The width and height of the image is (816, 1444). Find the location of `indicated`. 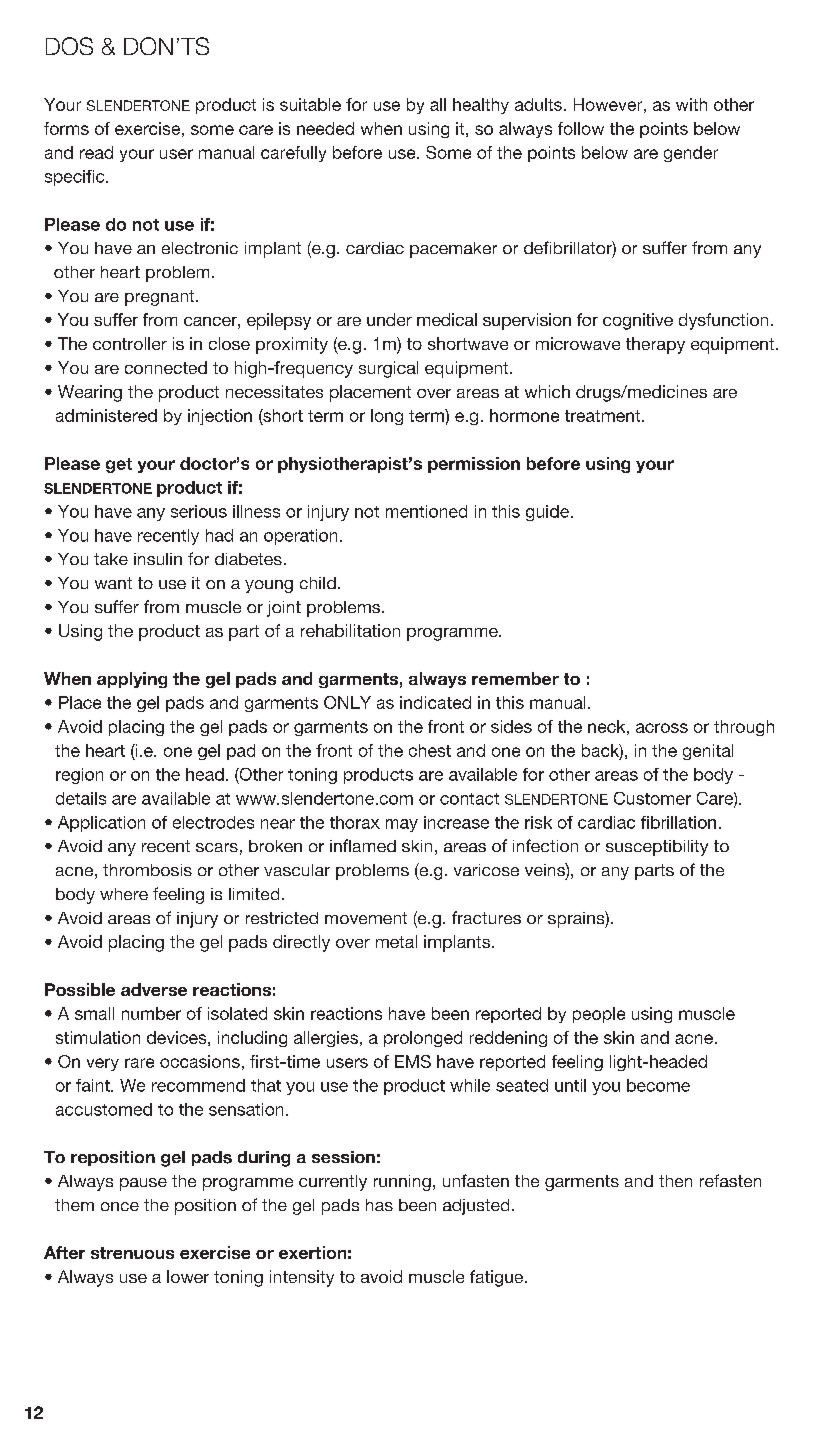

indicated is located at coordinates (435, 702).
